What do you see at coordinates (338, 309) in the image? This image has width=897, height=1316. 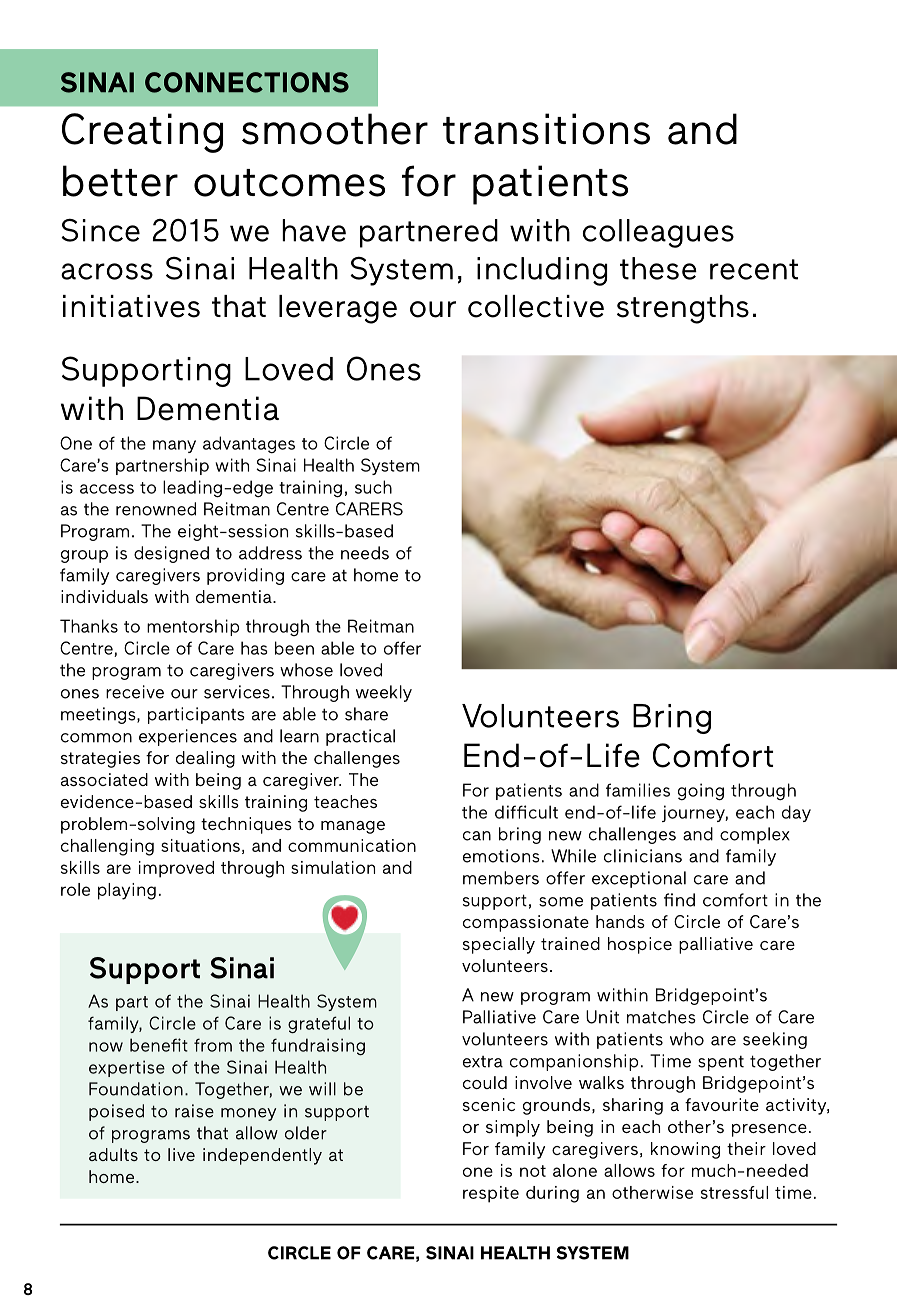 I see `leverage` at bounding box center [338, 309].
